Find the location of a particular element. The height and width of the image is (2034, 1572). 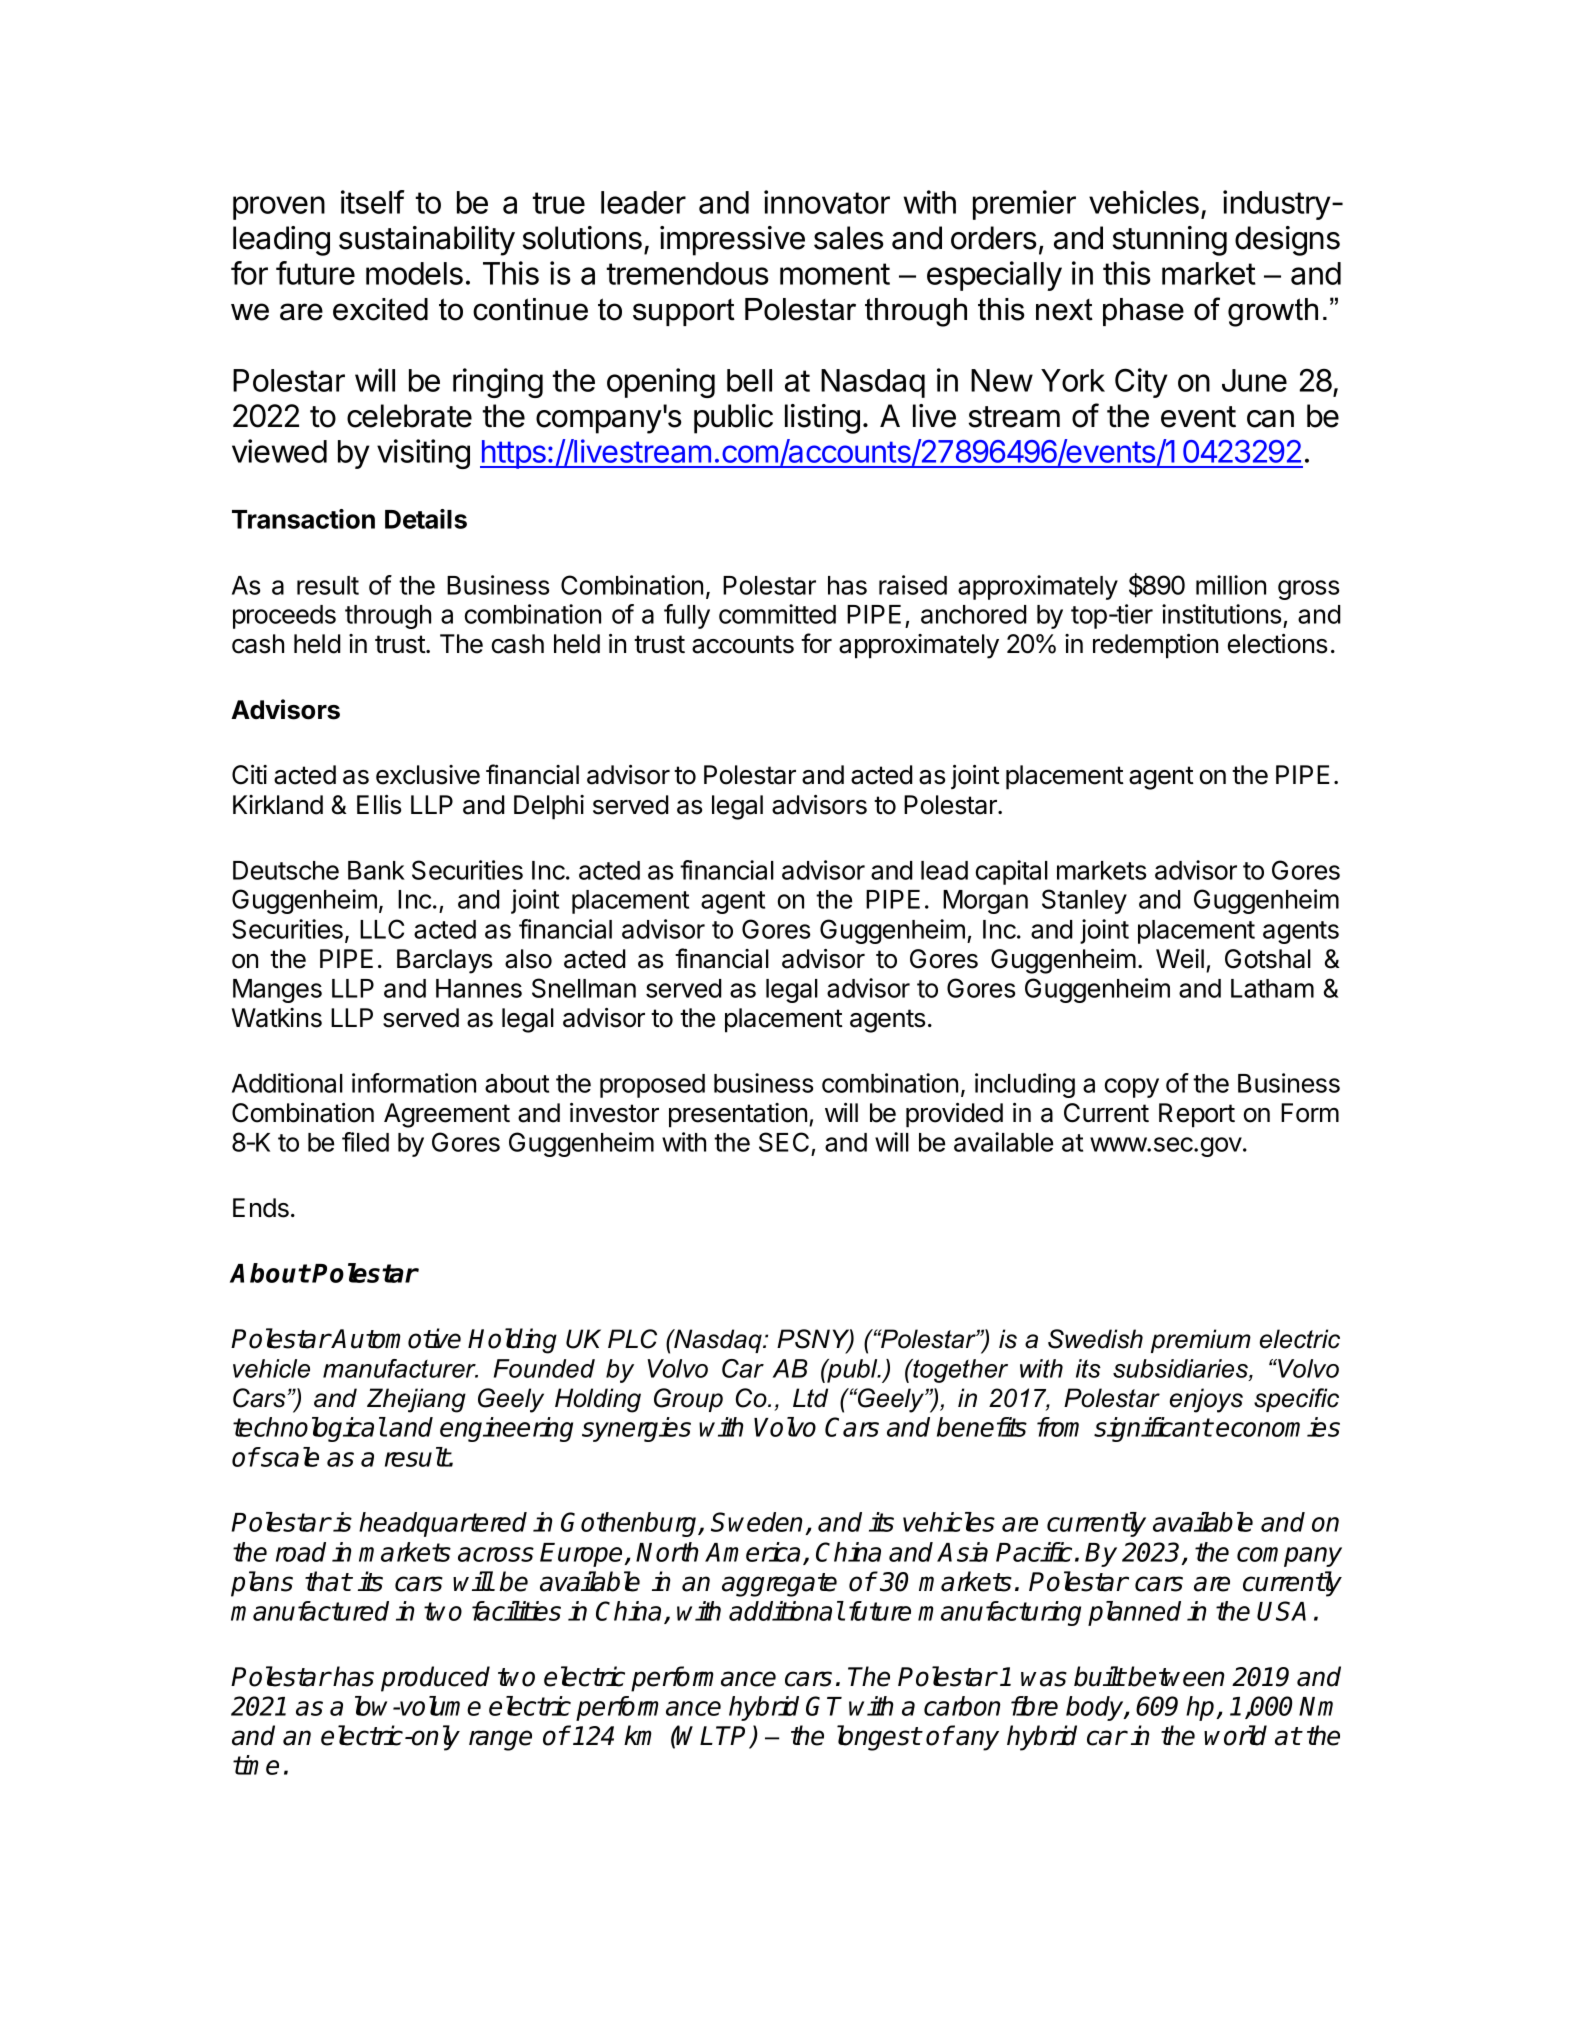

impressive is located at coordinates (732, 241).
